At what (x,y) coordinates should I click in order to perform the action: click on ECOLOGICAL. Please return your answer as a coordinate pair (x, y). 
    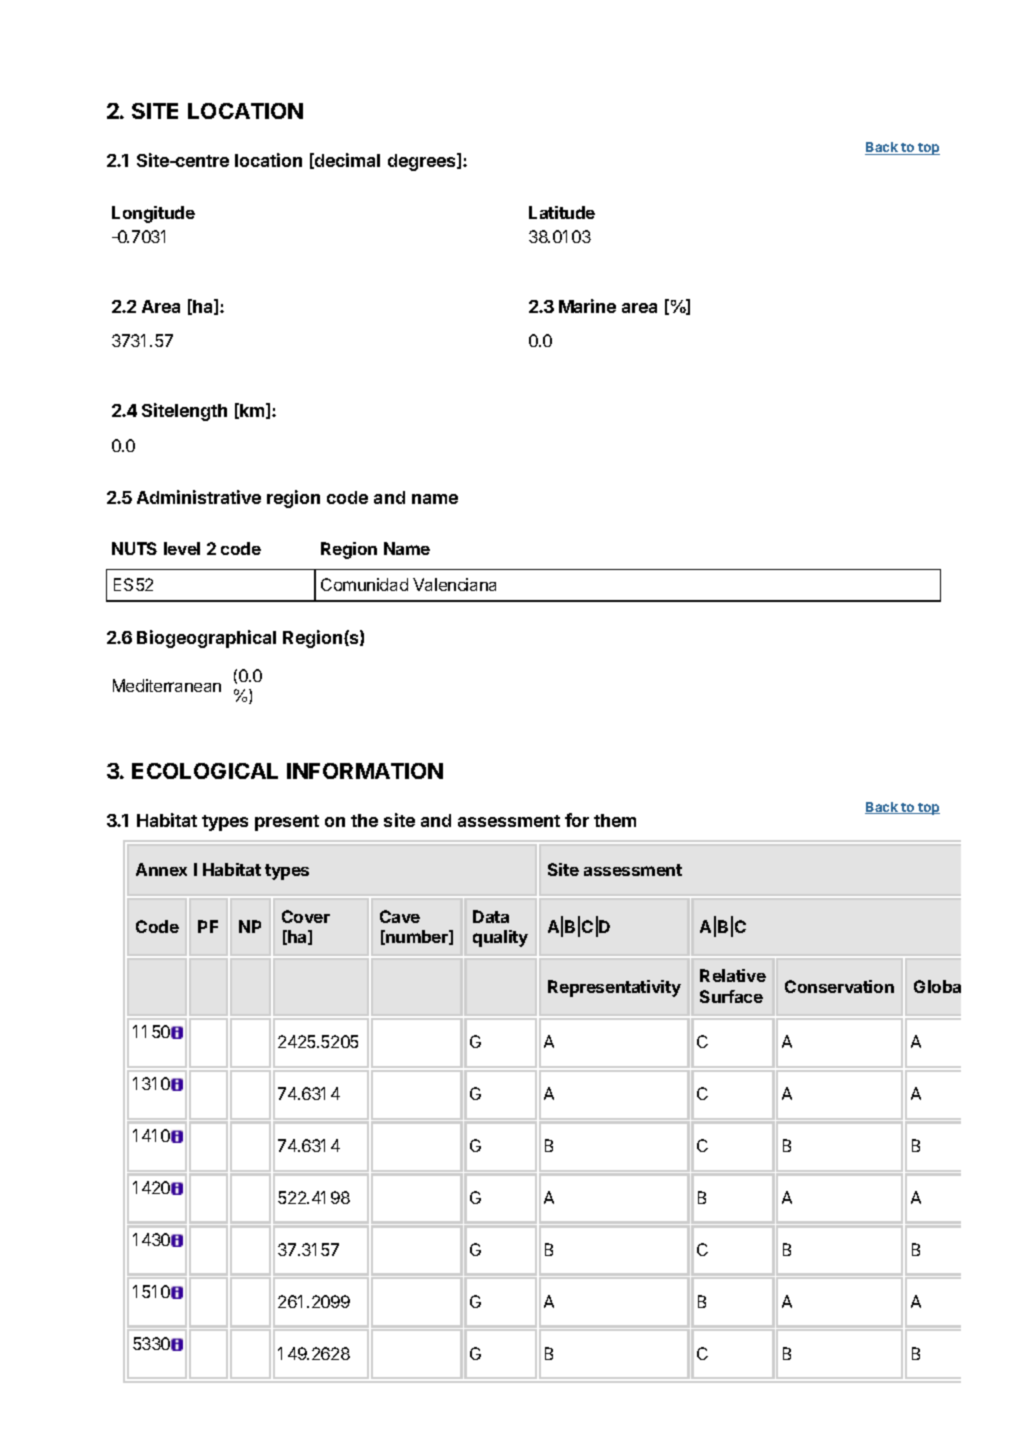
    Looking at the image, I should click on (205, 771).
